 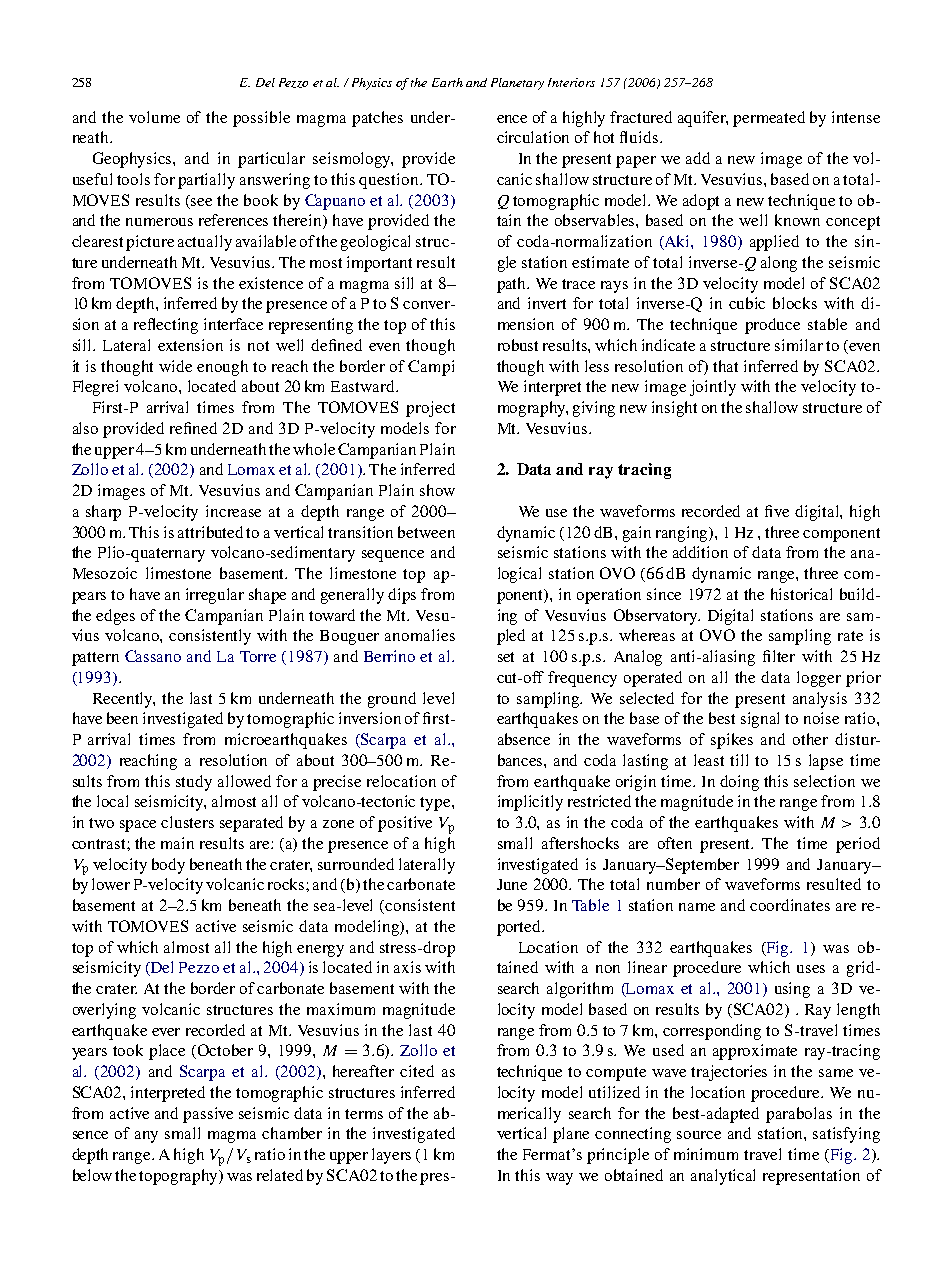 What do you see at coordinates (533, 137) in the screenshot?
I see `circulation` at bounding box center [533, 137].
